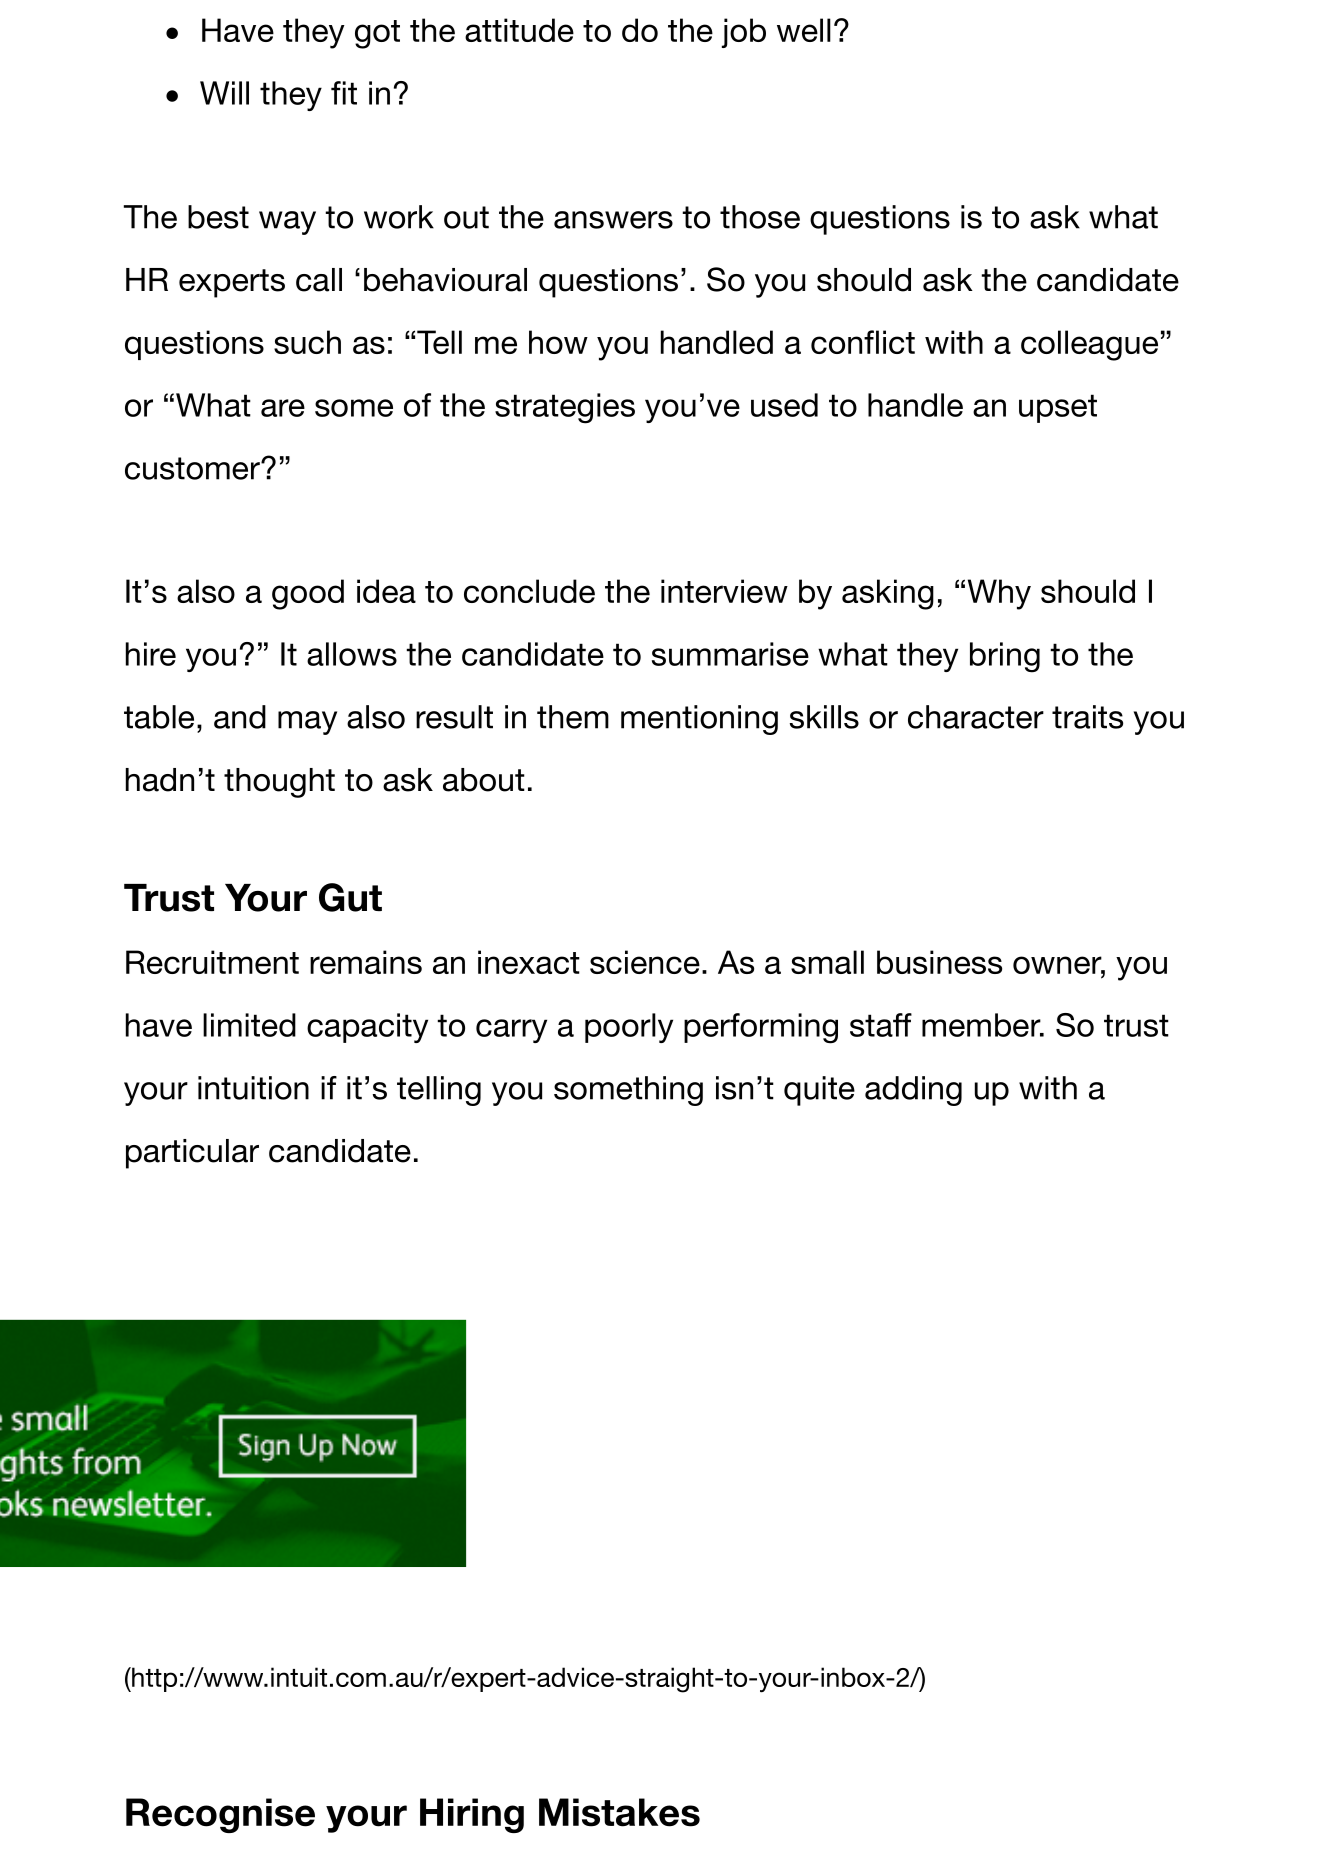  Describe the element at coordinates (192, 1154) in the screenshot. I see `particular` at that location.
